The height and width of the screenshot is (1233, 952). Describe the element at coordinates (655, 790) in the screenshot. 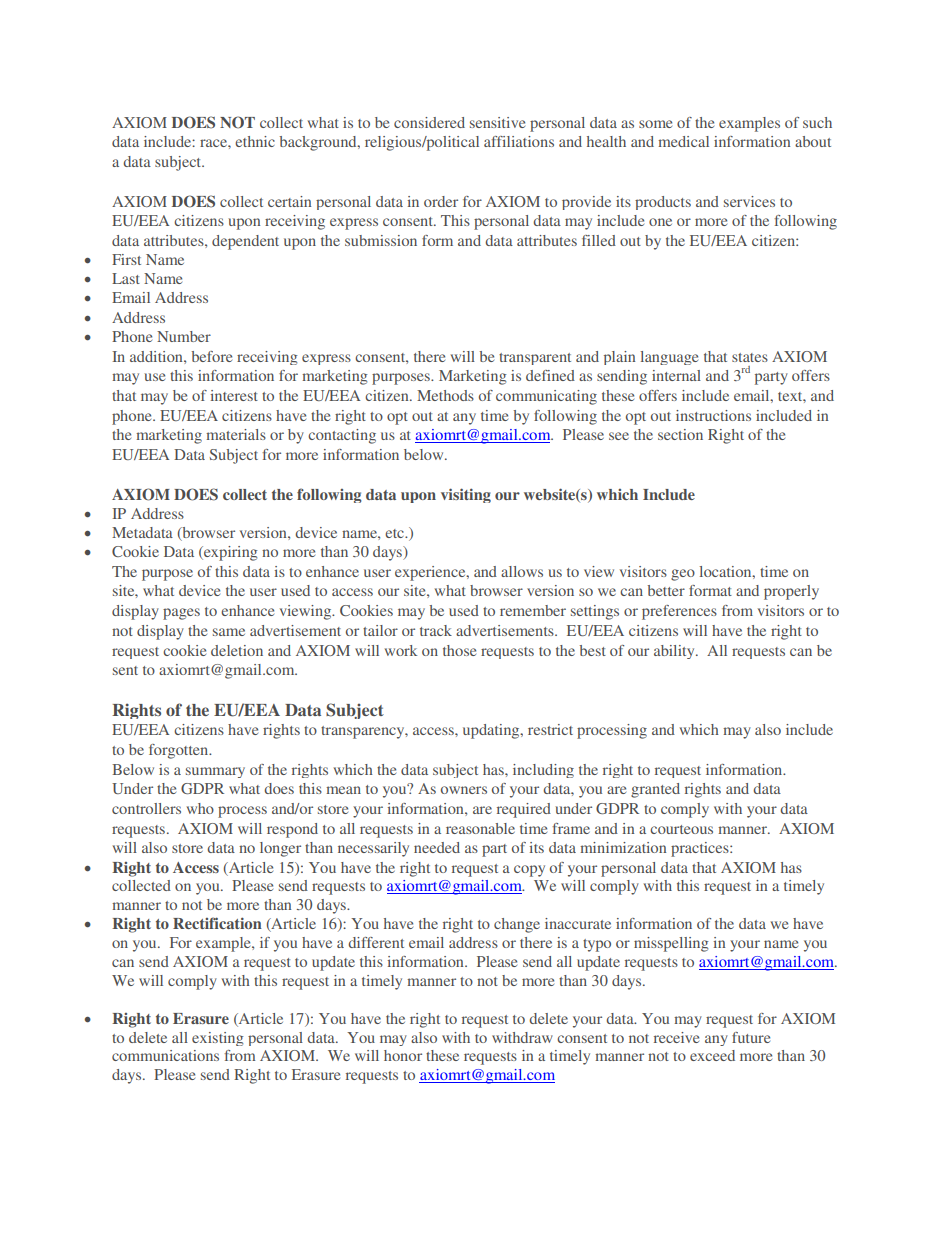

I see `granted` at that location.
